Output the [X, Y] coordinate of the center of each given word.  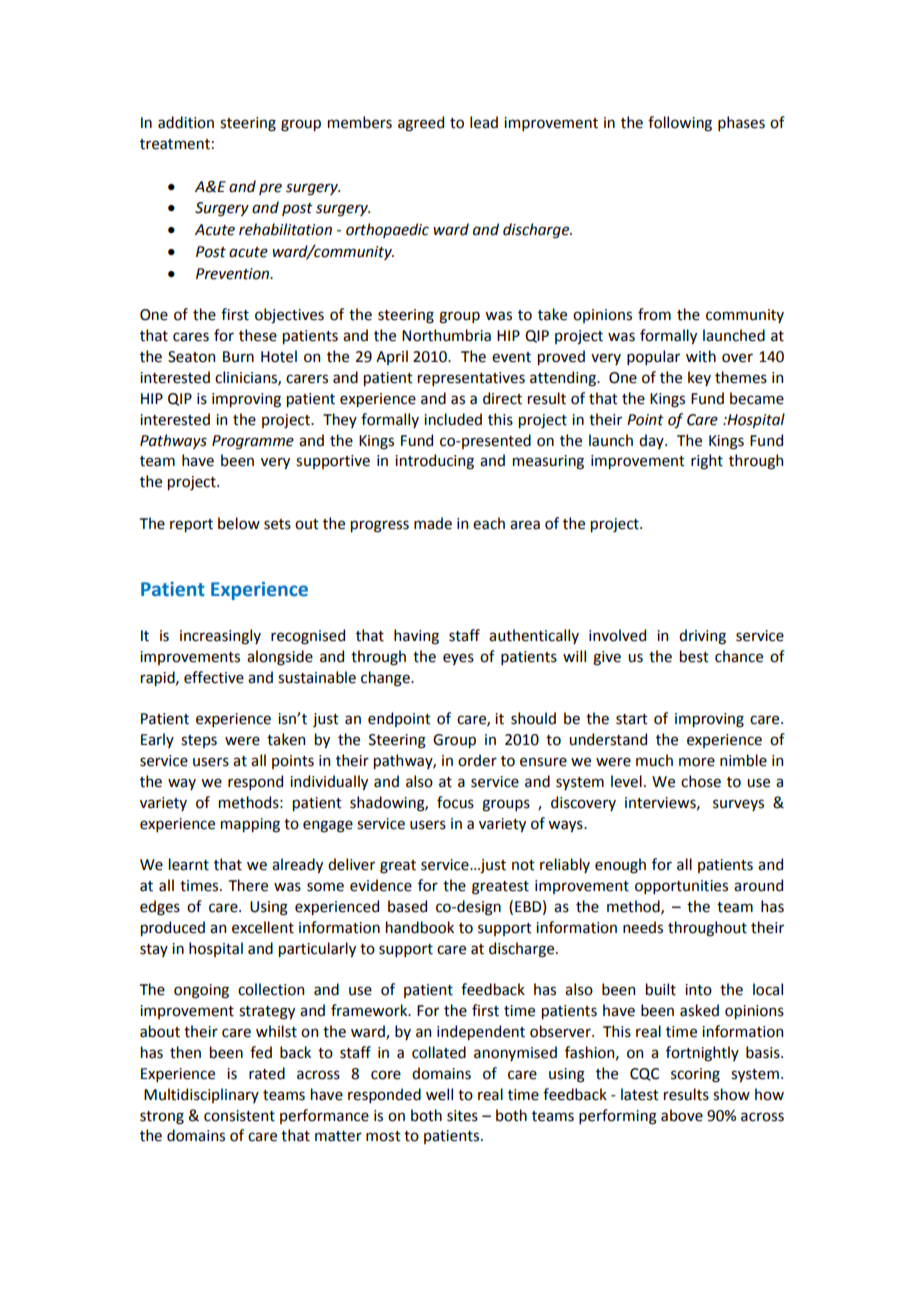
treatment [175, 144]
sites [462, 1116]
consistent [239, 1116]
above [682, 1115]
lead [484, 122]
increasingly [220, 637]
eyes [458, 659]
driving [702, 637]
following [680, 124]
